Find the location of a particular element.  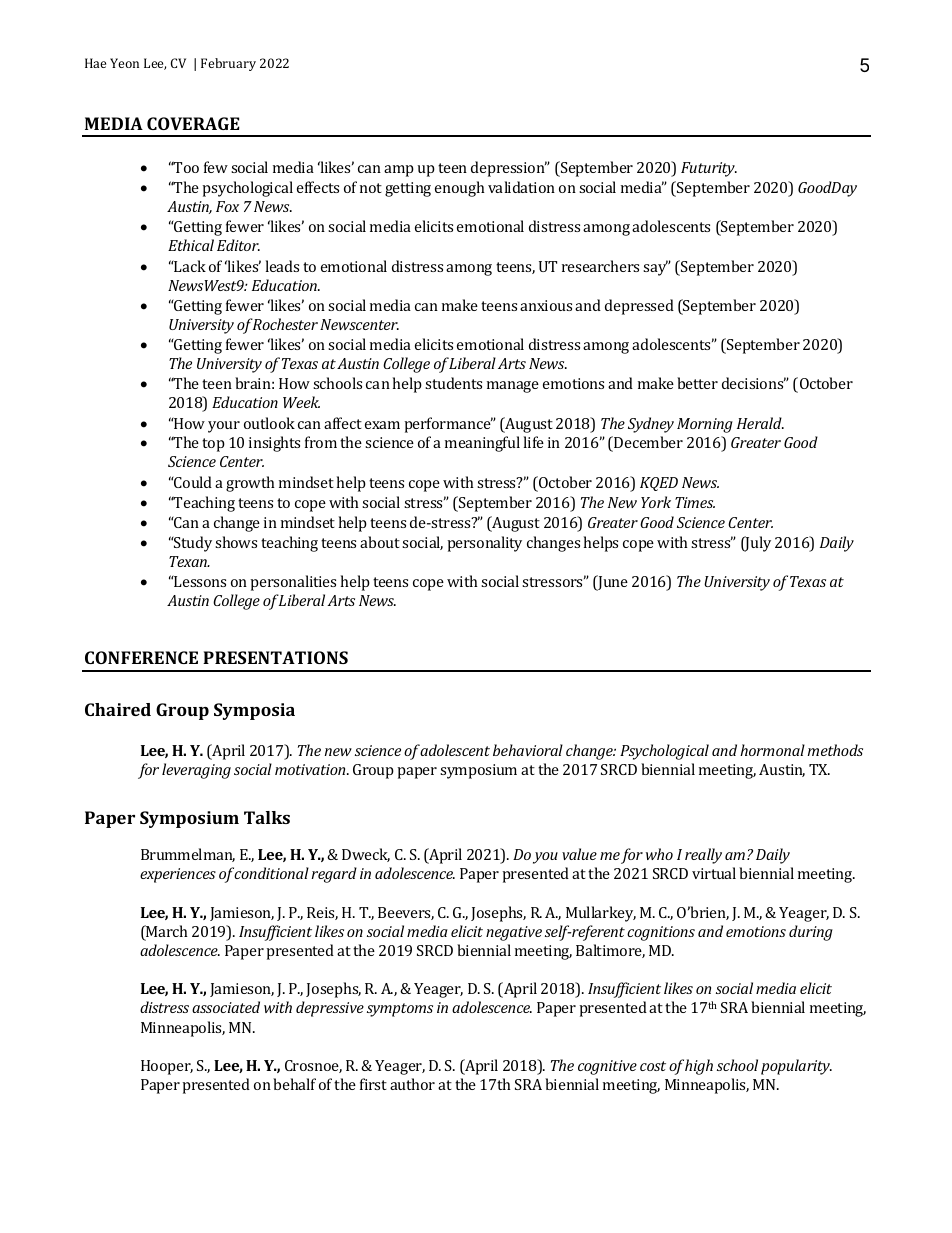

behavioral is located at coordinates (528, 750).
